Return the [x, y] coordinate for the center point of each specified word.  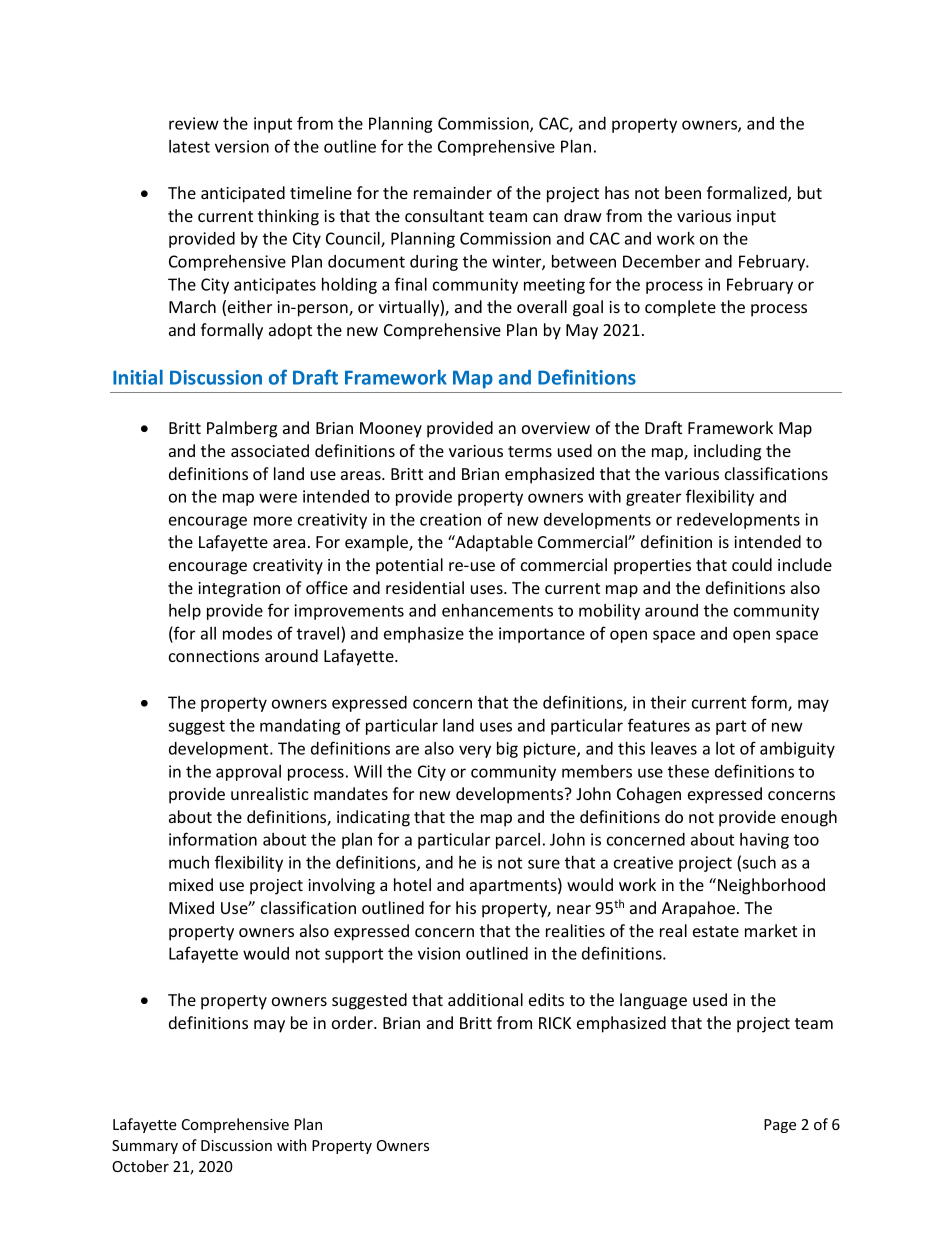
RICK [555, 1023]
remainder [453, 192]
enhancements [497, 610]
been [683, 192]
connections [214, 656]
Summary [145, 1147]
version [242, 146]
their [668, 702]
